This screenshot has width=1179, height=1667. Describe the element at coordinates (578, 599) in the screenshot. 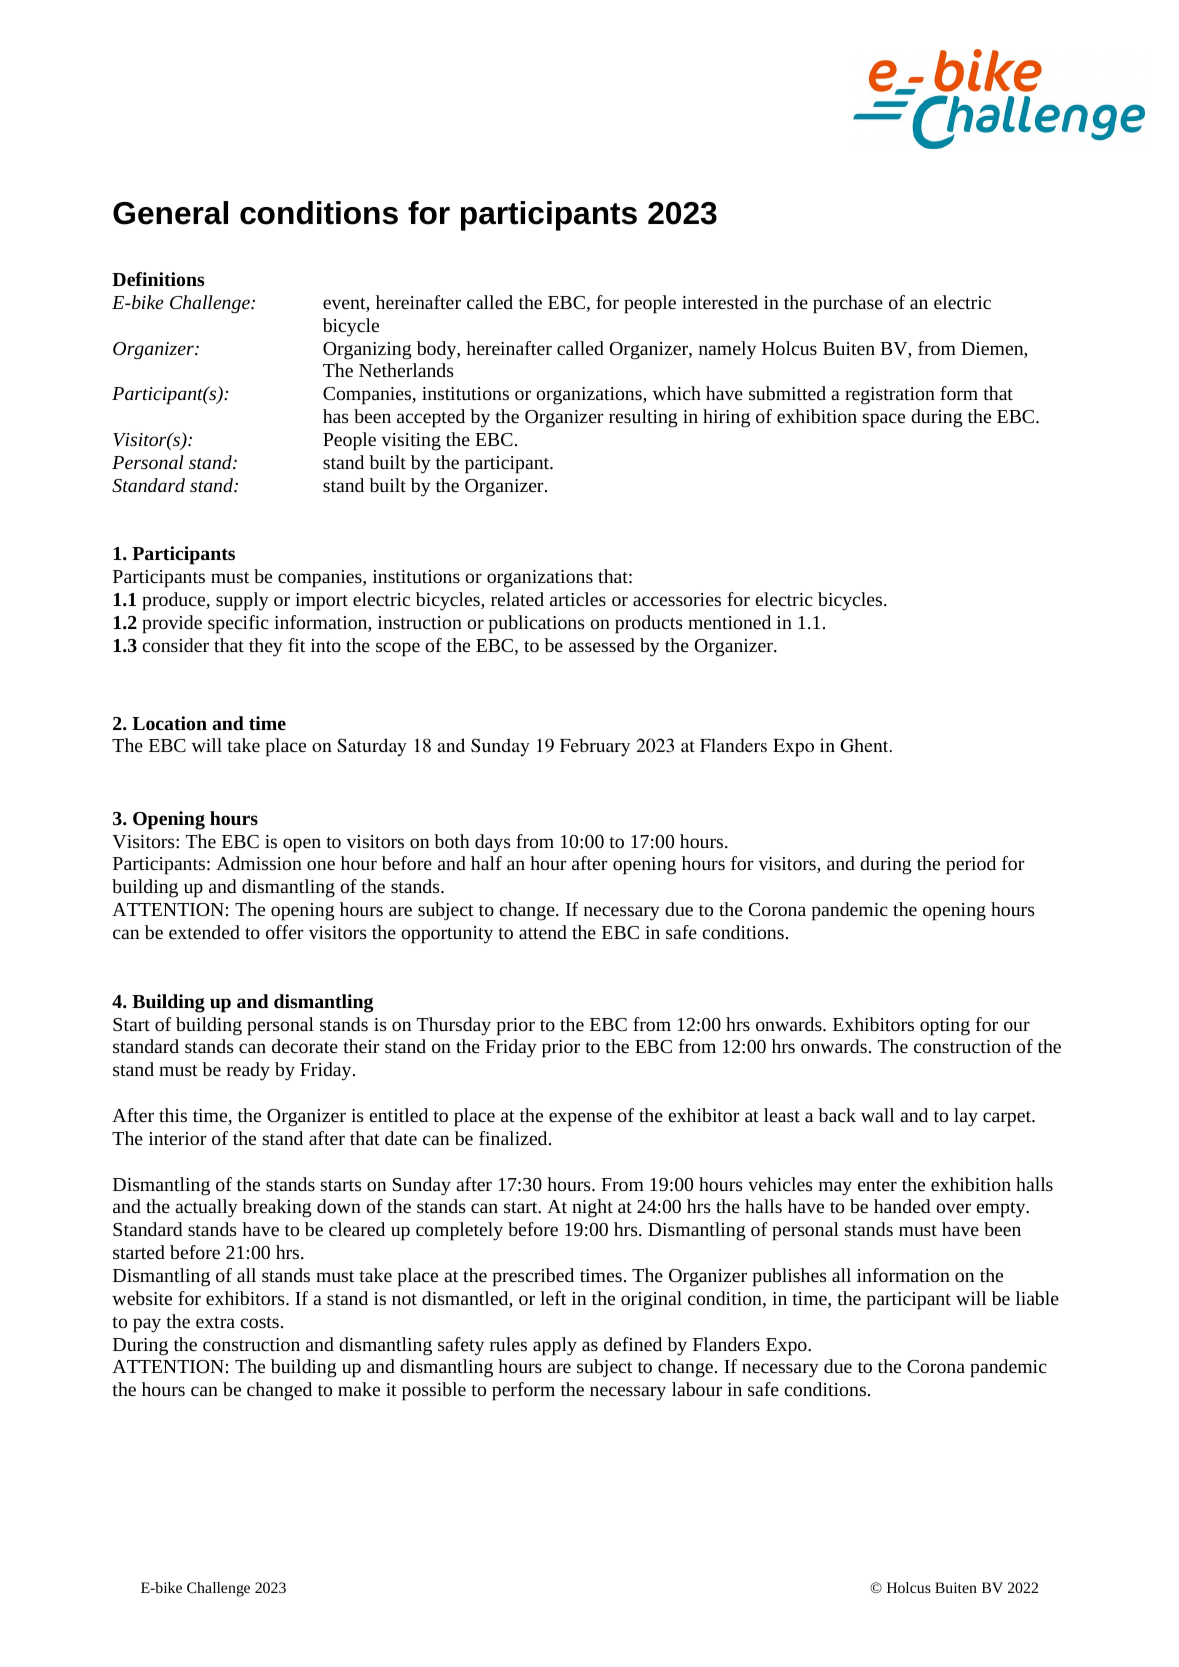

I see `articles` at that location.
